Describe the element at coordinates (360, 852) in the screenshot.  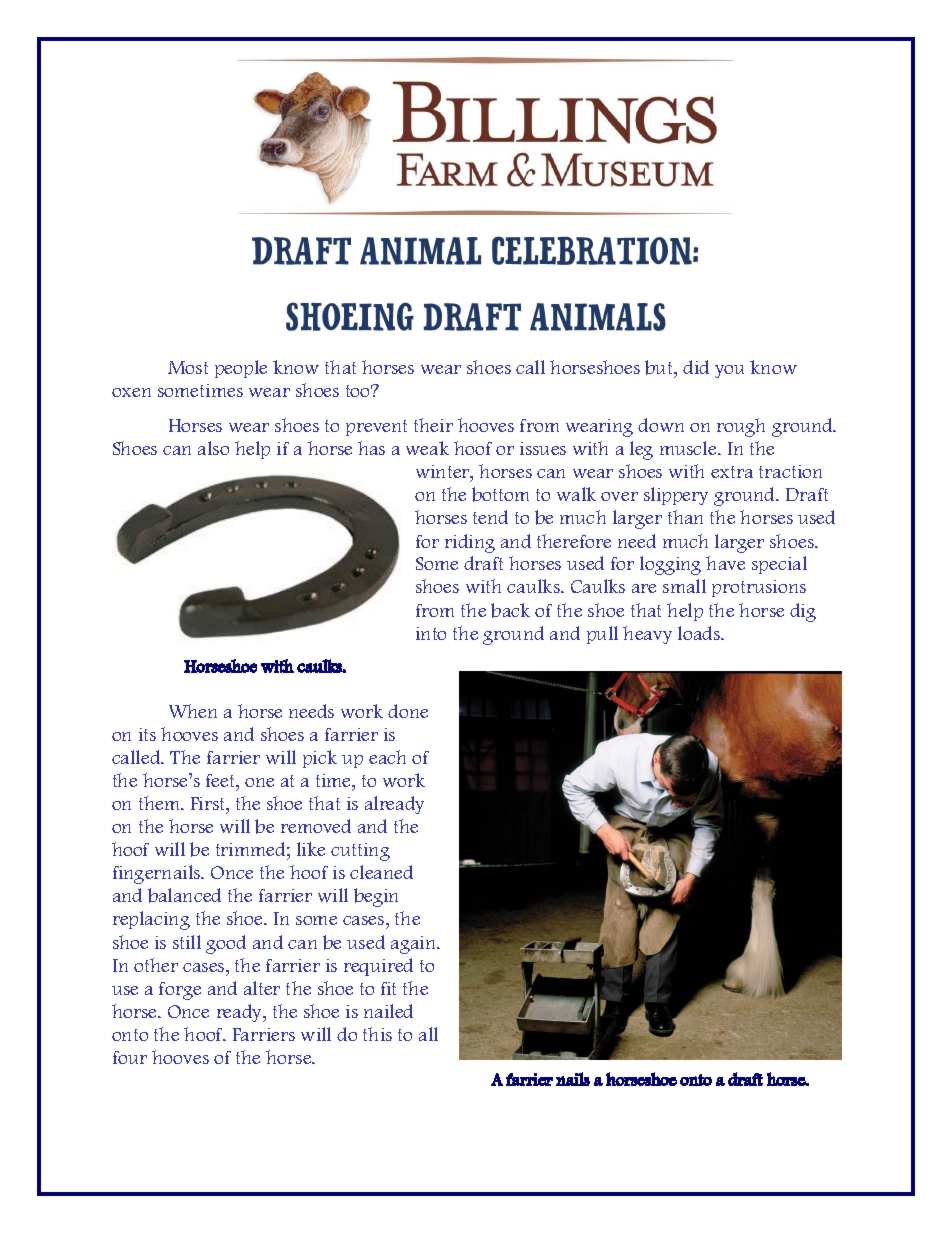
I see `cutting` at that location.
